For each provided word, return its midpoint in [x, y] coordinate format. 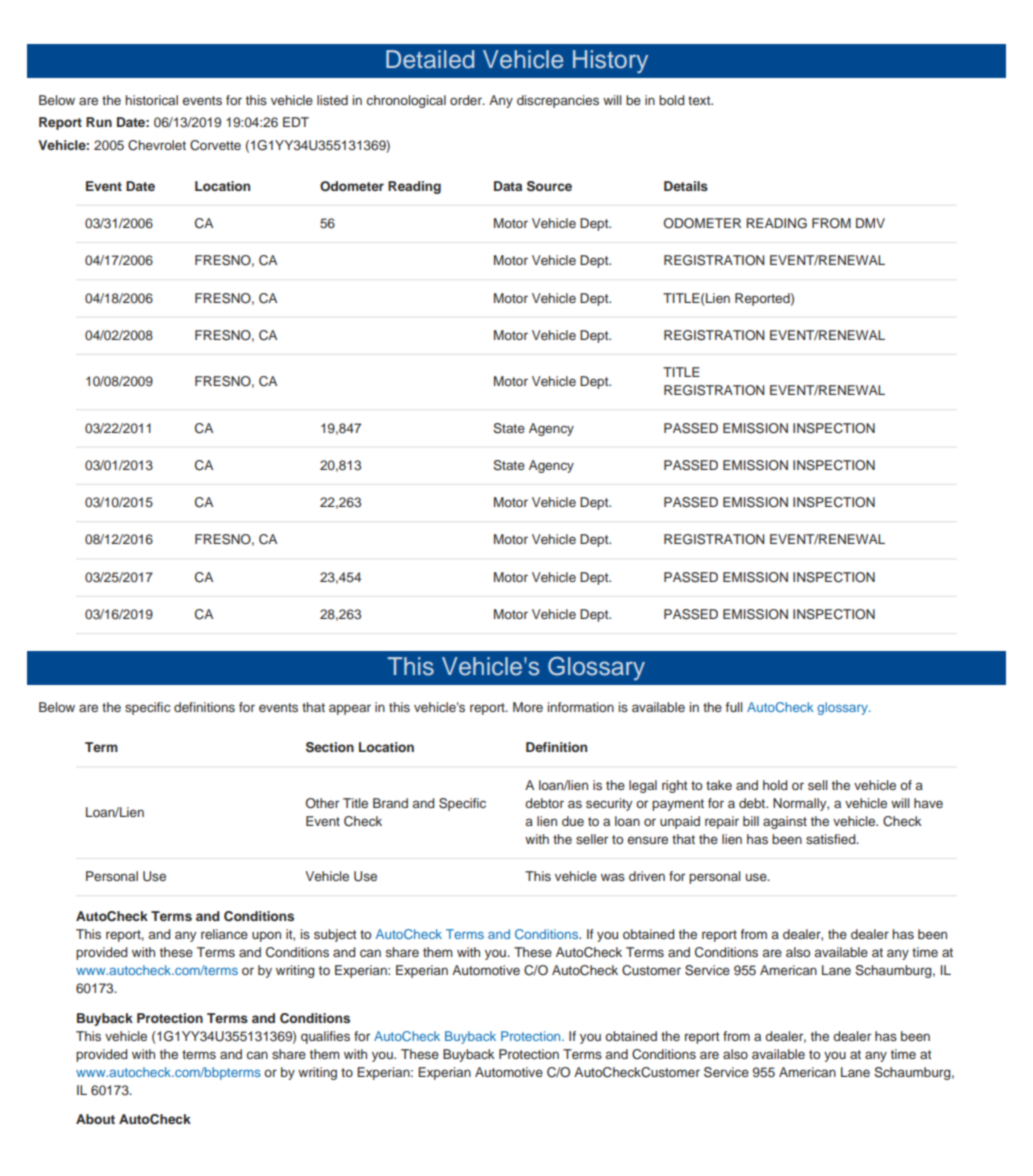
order [467, 100]
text [700, 100]
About [95, 1119]
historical [151, 100]
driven [647, 876]
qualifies [325, 1037]
